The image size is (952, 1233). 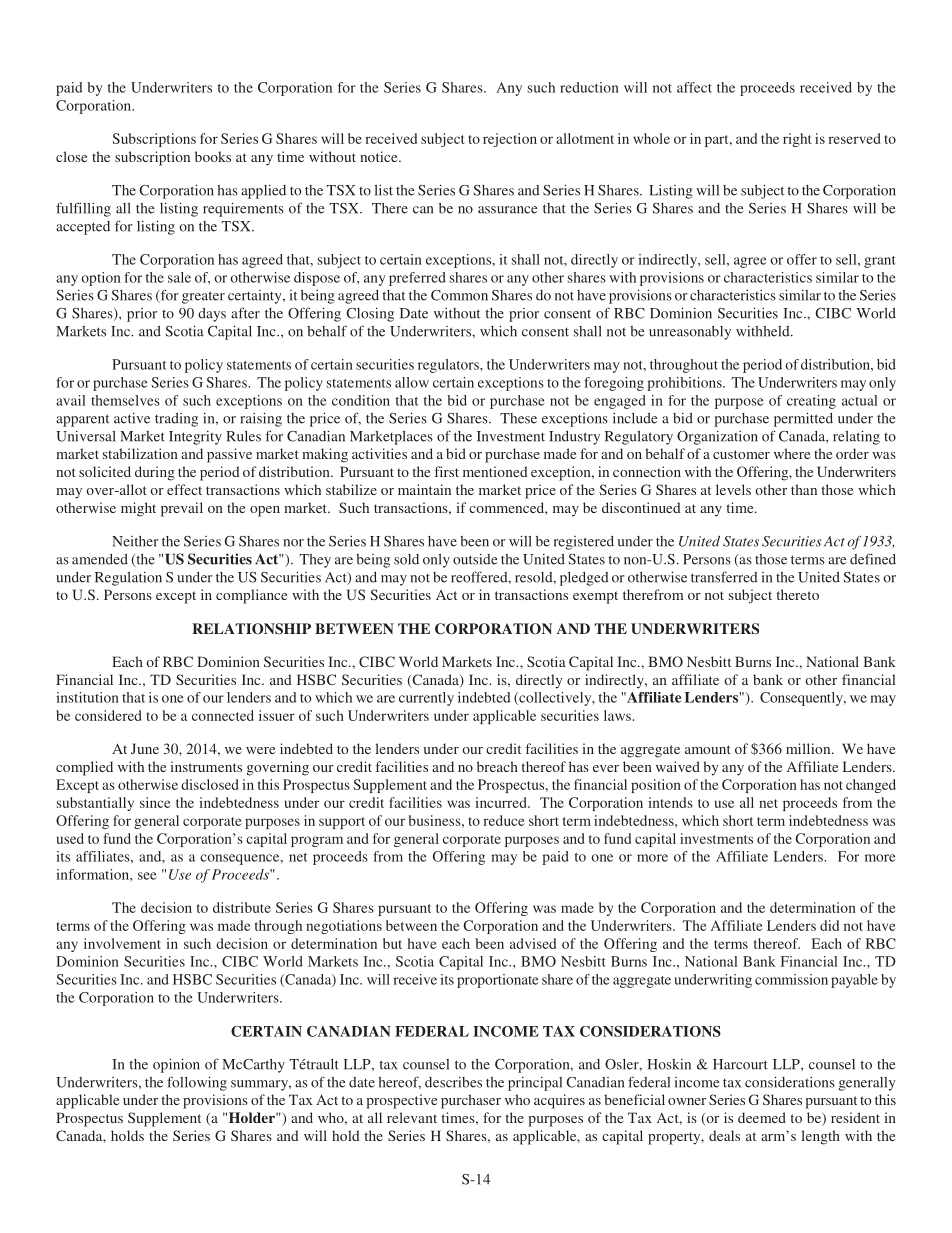 I want to click on regulators, so click(x=449, y=366).
